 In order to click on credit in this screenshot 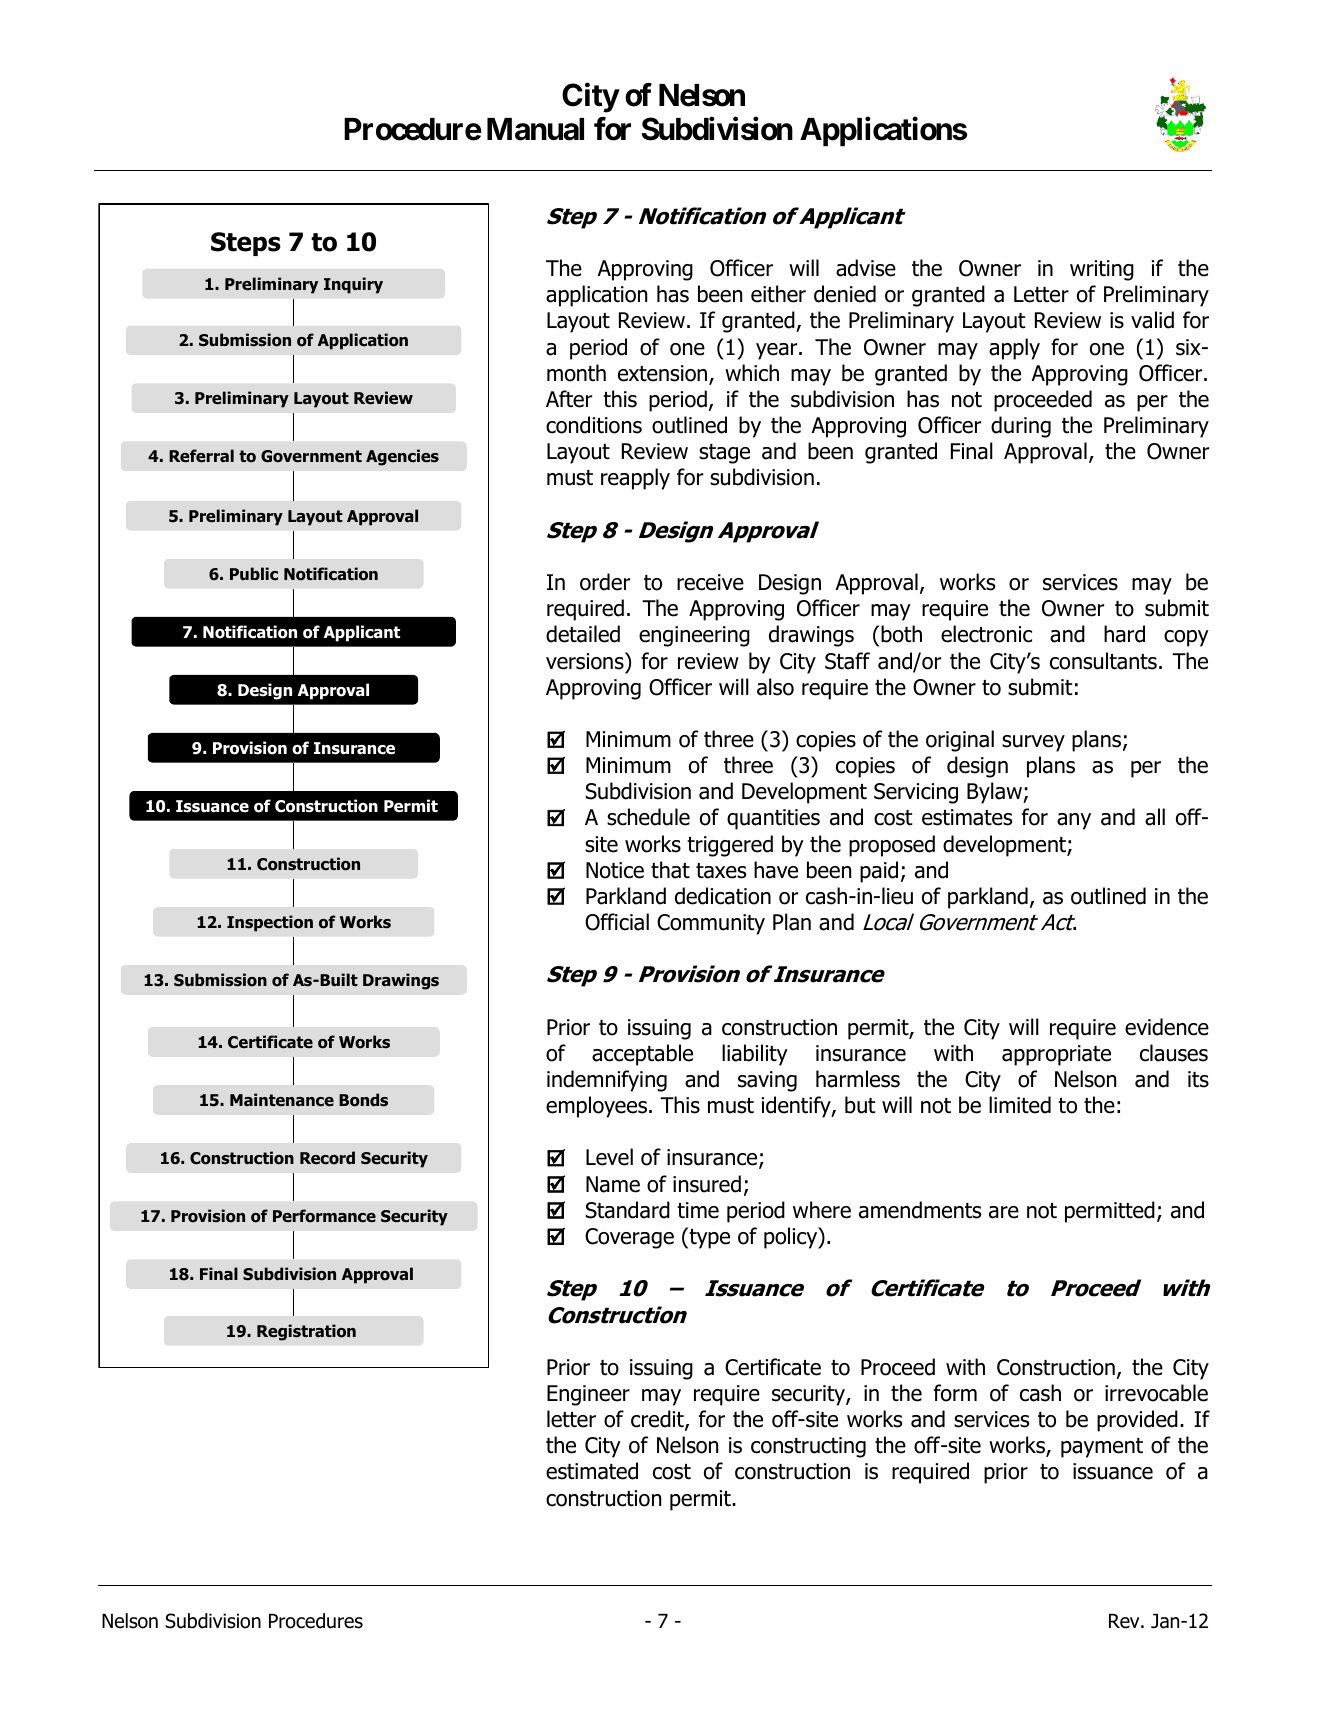, I will do `click(658, 1420)`.
